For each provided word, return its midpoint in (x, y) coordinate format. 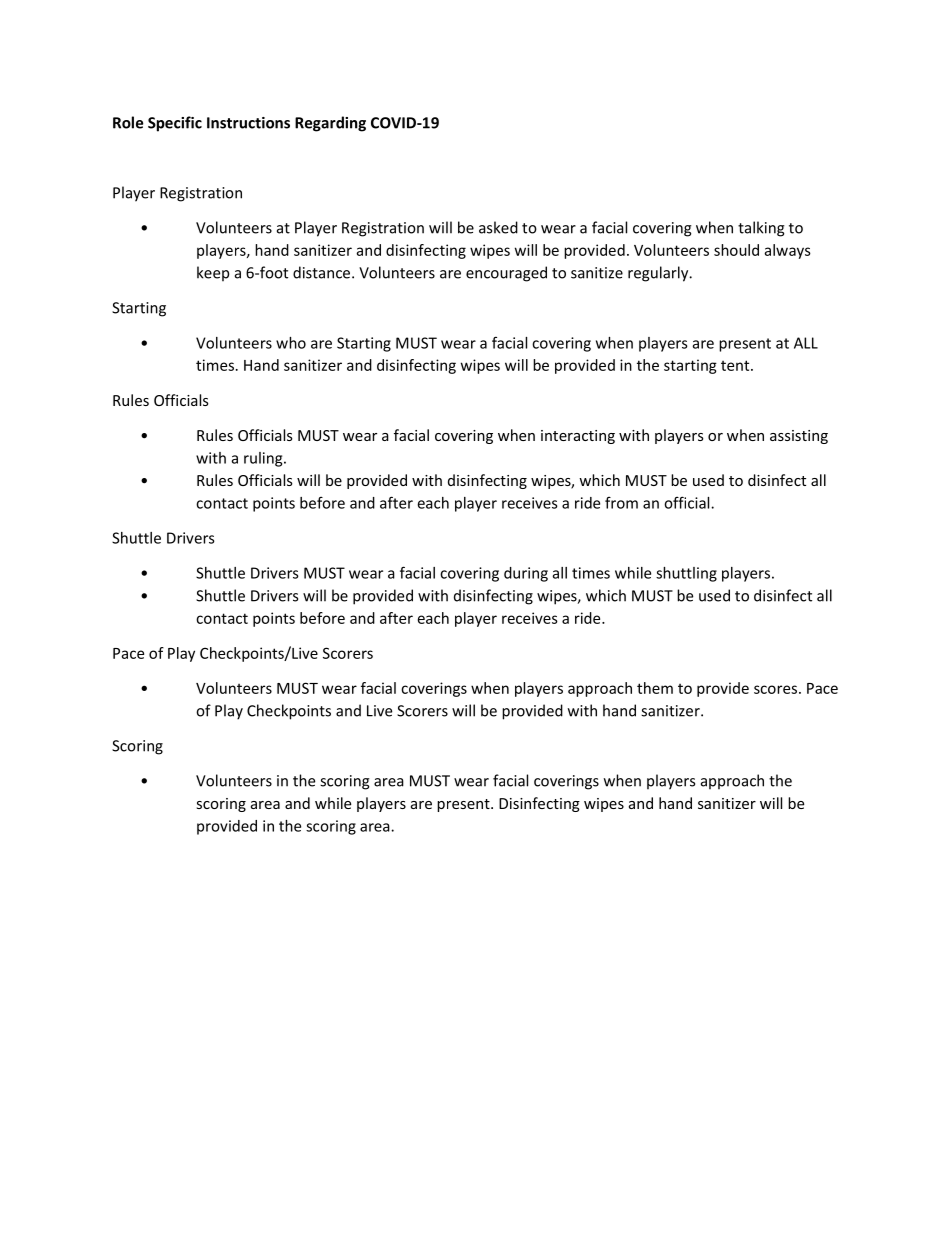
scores (775, 689)
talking (761, 229)
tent (736, 365)
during (526, 574)
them (655, 688)
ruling (264, 459)
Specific (175, 124)
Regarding (330, 124)
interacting (578, 437)
